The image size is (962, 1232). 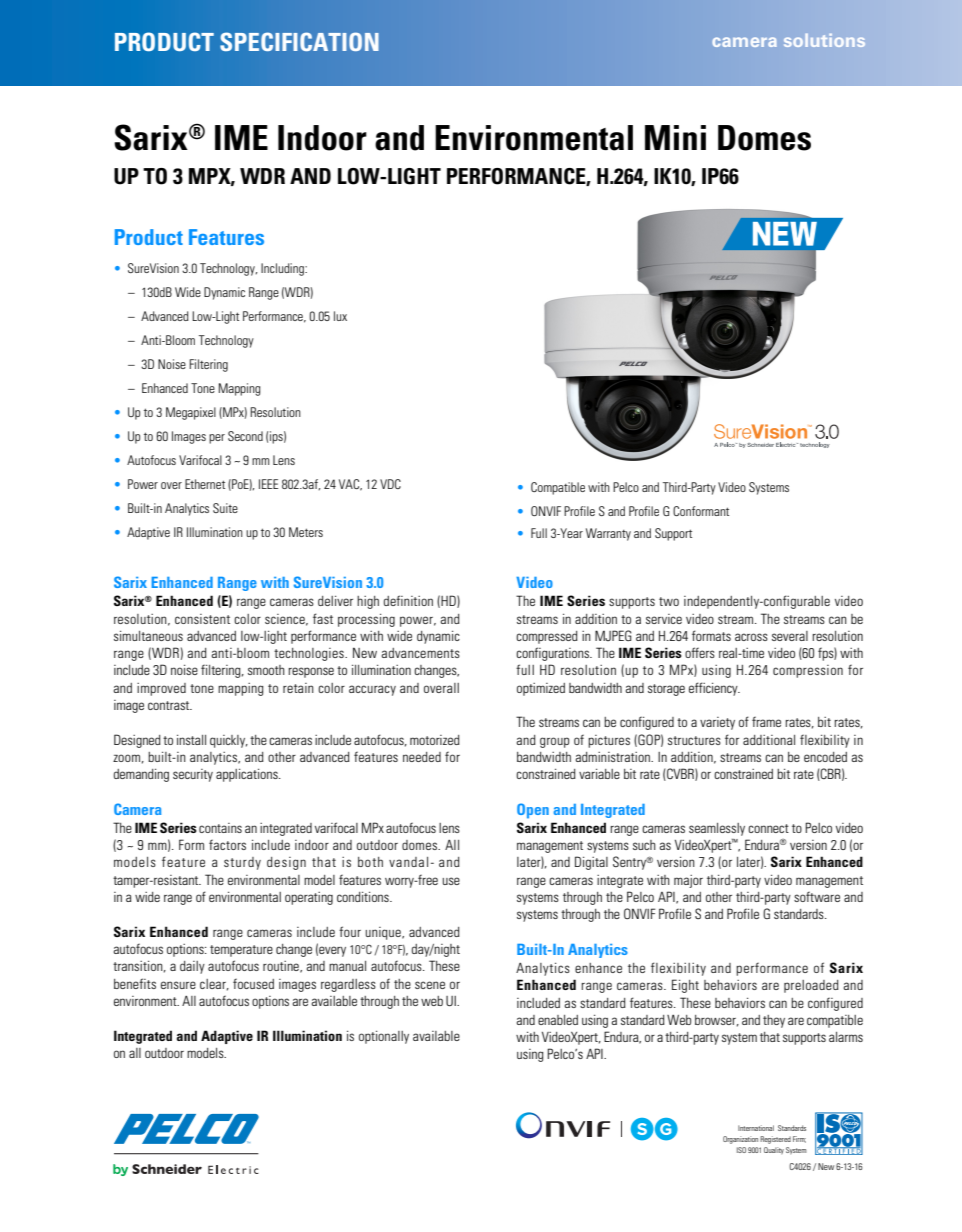 I want to click on solutions, so click(x=824, y=40).
